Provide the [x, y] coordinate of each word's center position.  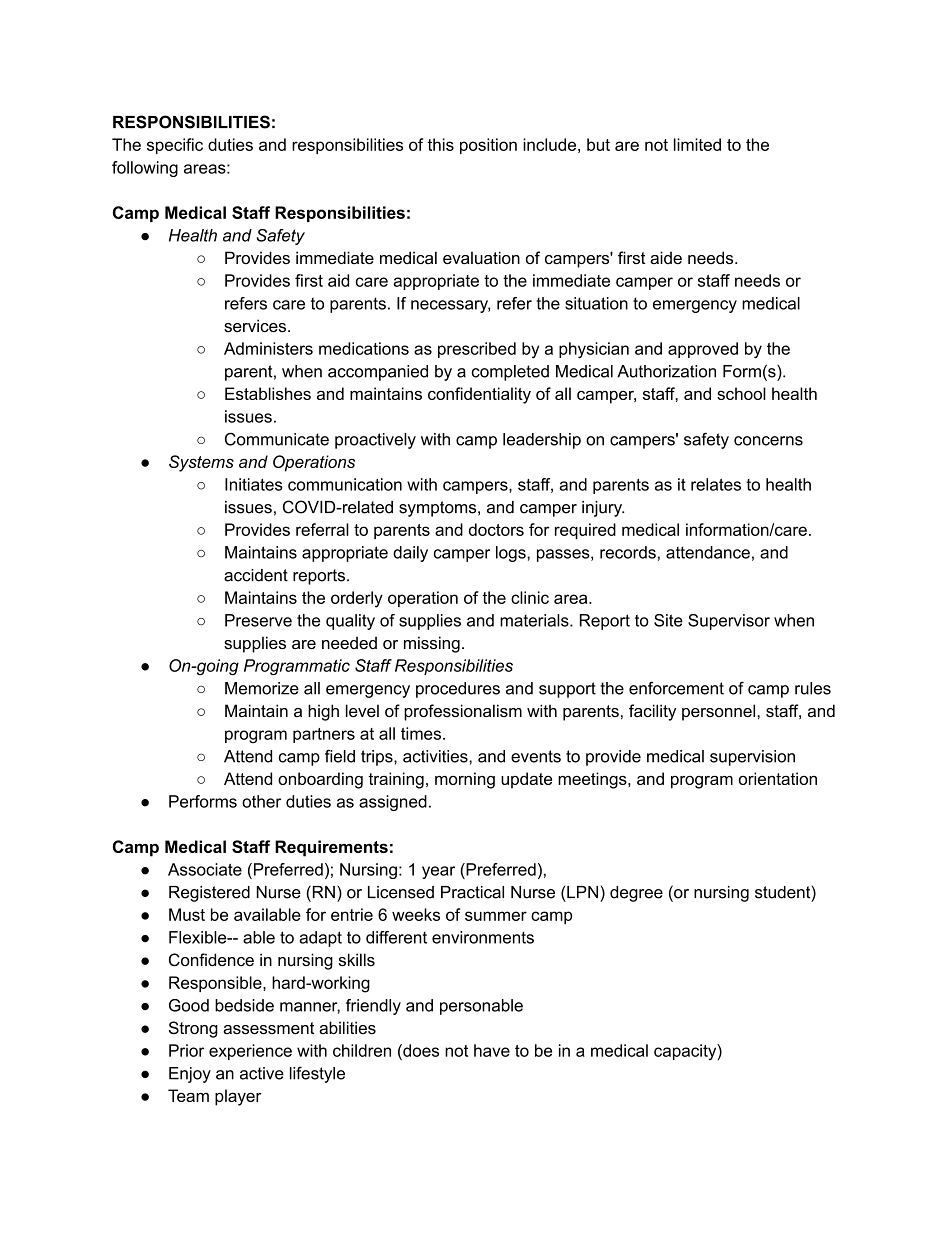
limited [697, 144]
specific [175, 146]
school [741, 393]
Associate [205, 869]
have [492, 1050]
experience [250, 1052]
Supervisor [729, 622]
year [438, 872]
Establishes [268, 393]
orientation [778, 778]
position [488, 146]
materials [535, 620]
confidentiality [479, 395]
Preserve [258, 620]
